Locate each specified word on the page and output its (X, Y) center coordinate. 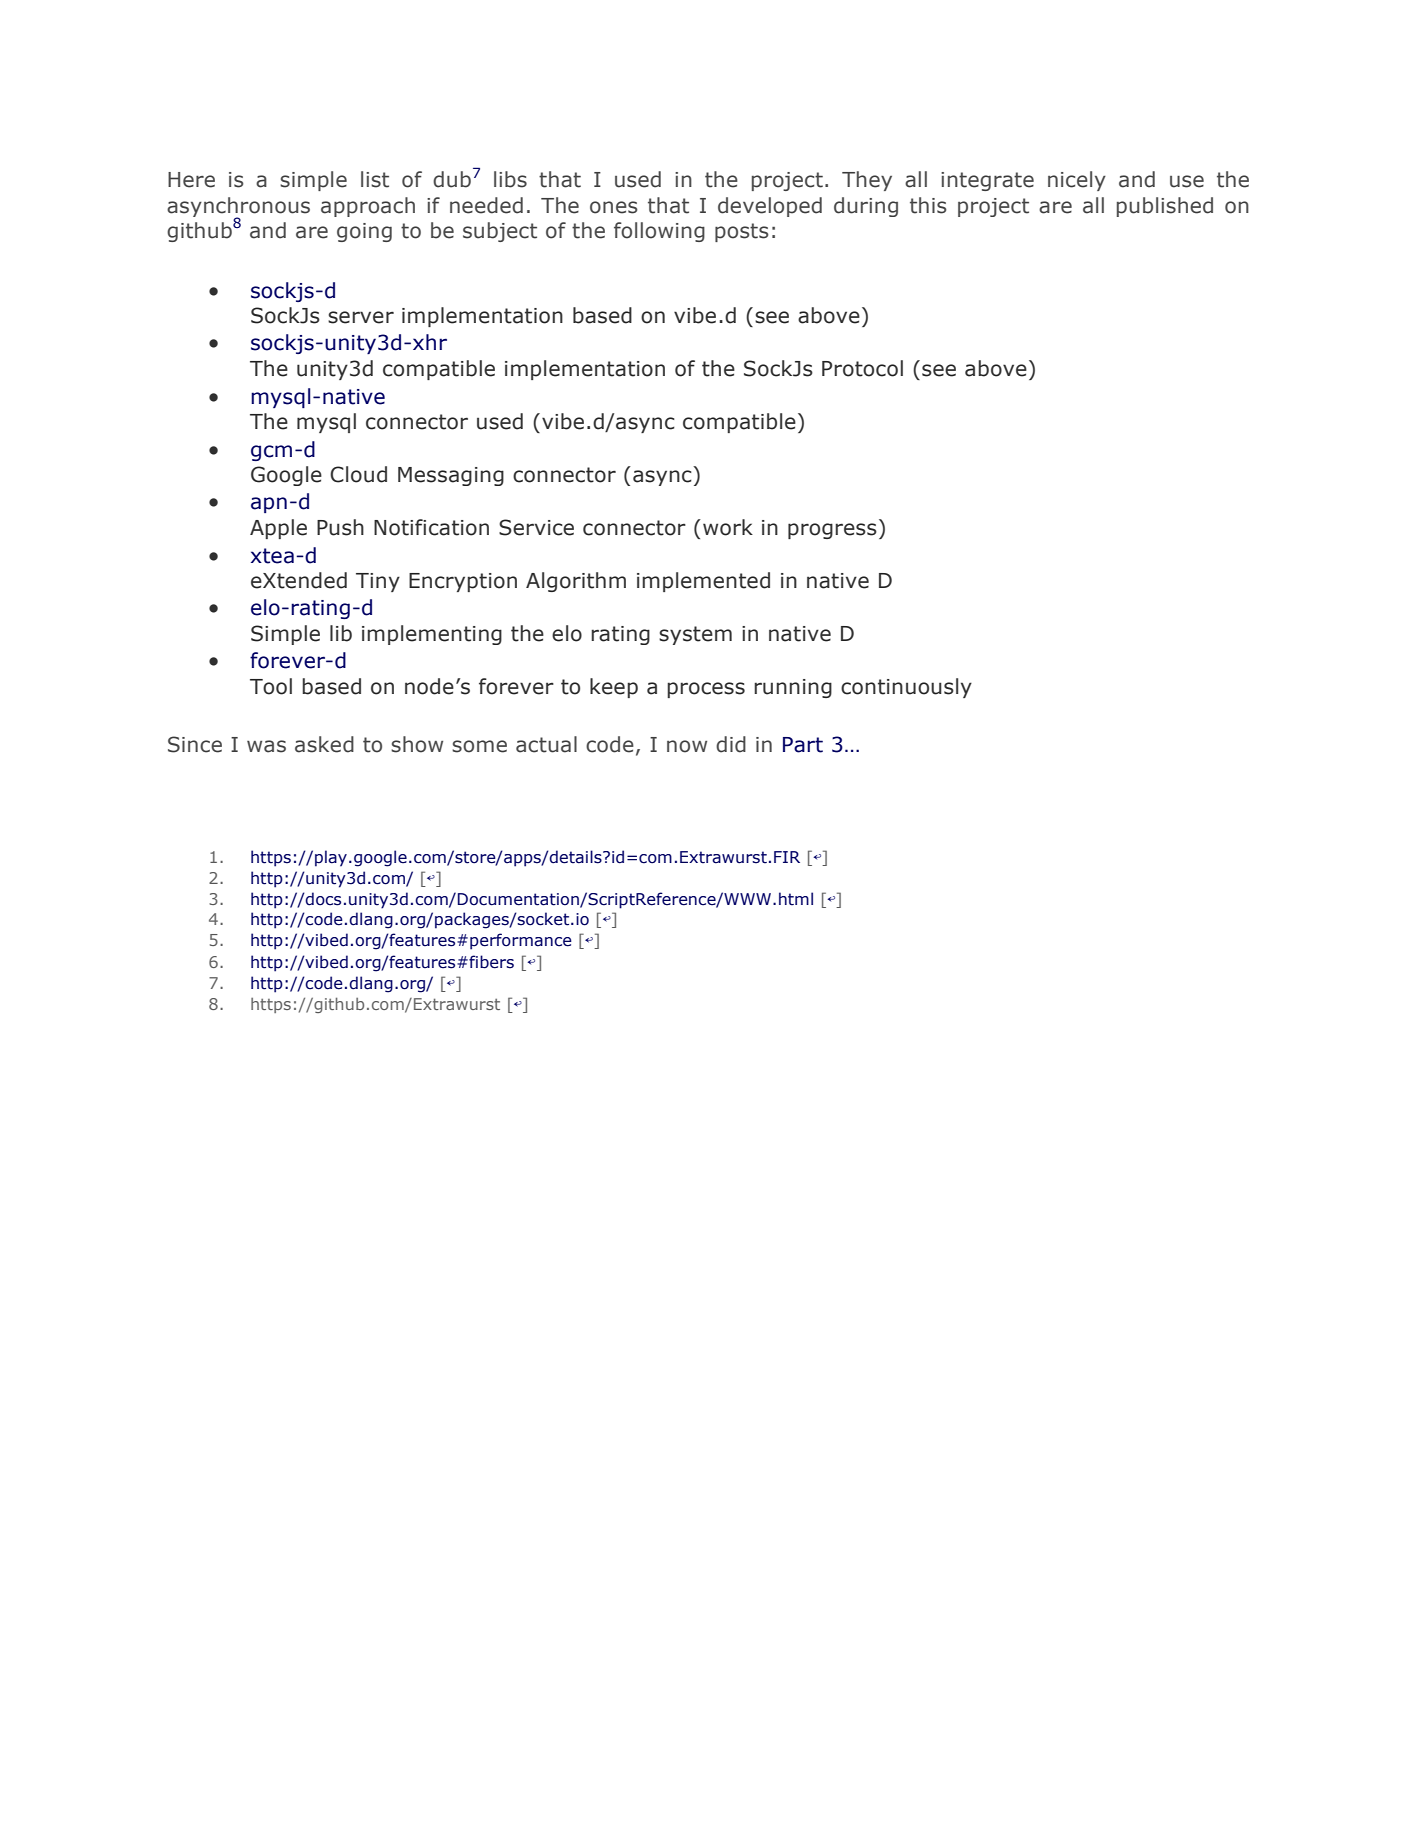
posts (742, 232)
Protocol (862, 368)
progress (832, 531)
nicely (1077, 181)
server (361, 317)
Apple (278, 529)
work (728, 527)
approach (368, 207)
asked (324, 744)
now (687, 746)
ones (614, 207)
